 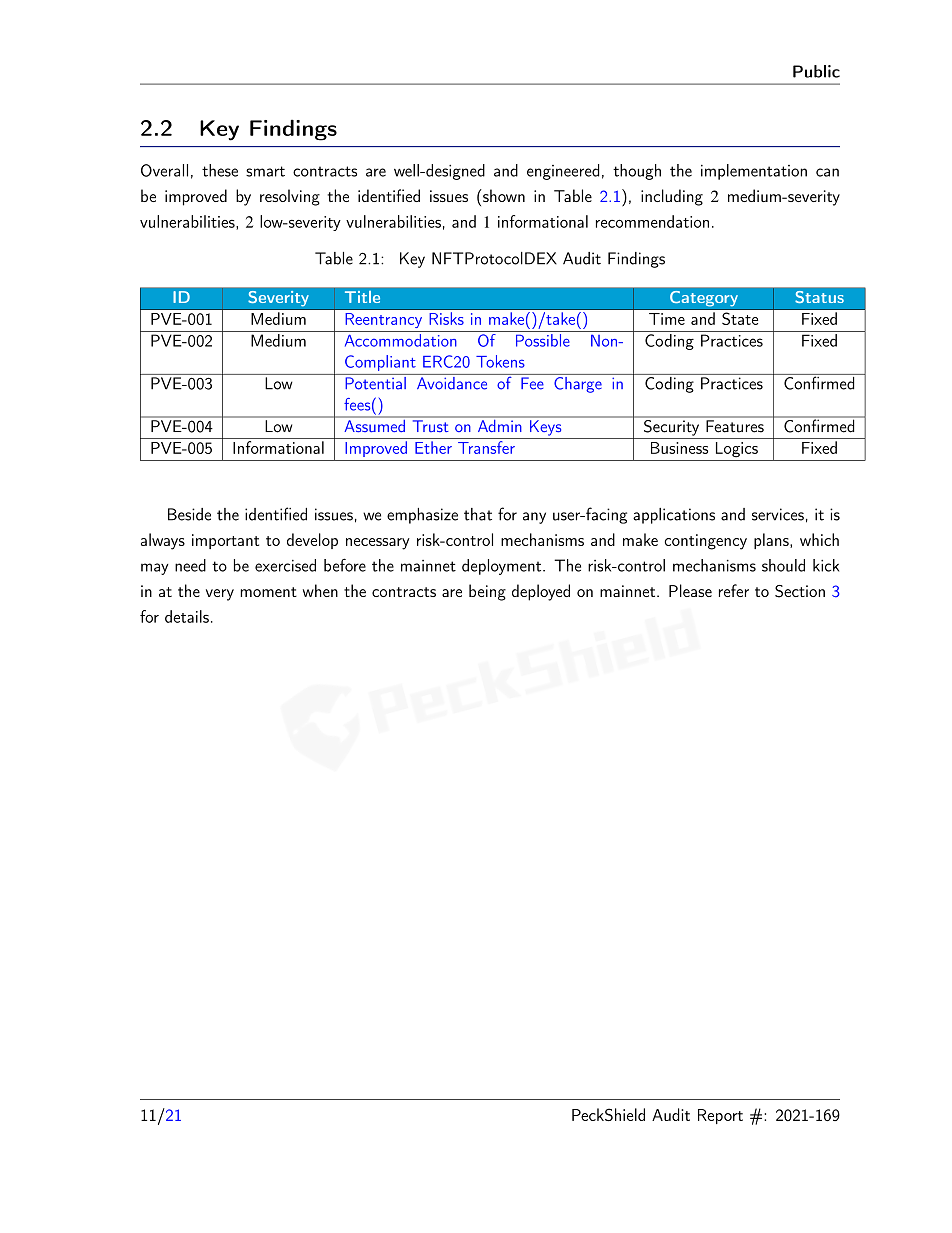 What do you see at coordinates (187, 616) in the screenshot?
I see `details` at bounding box center [187, 616].
